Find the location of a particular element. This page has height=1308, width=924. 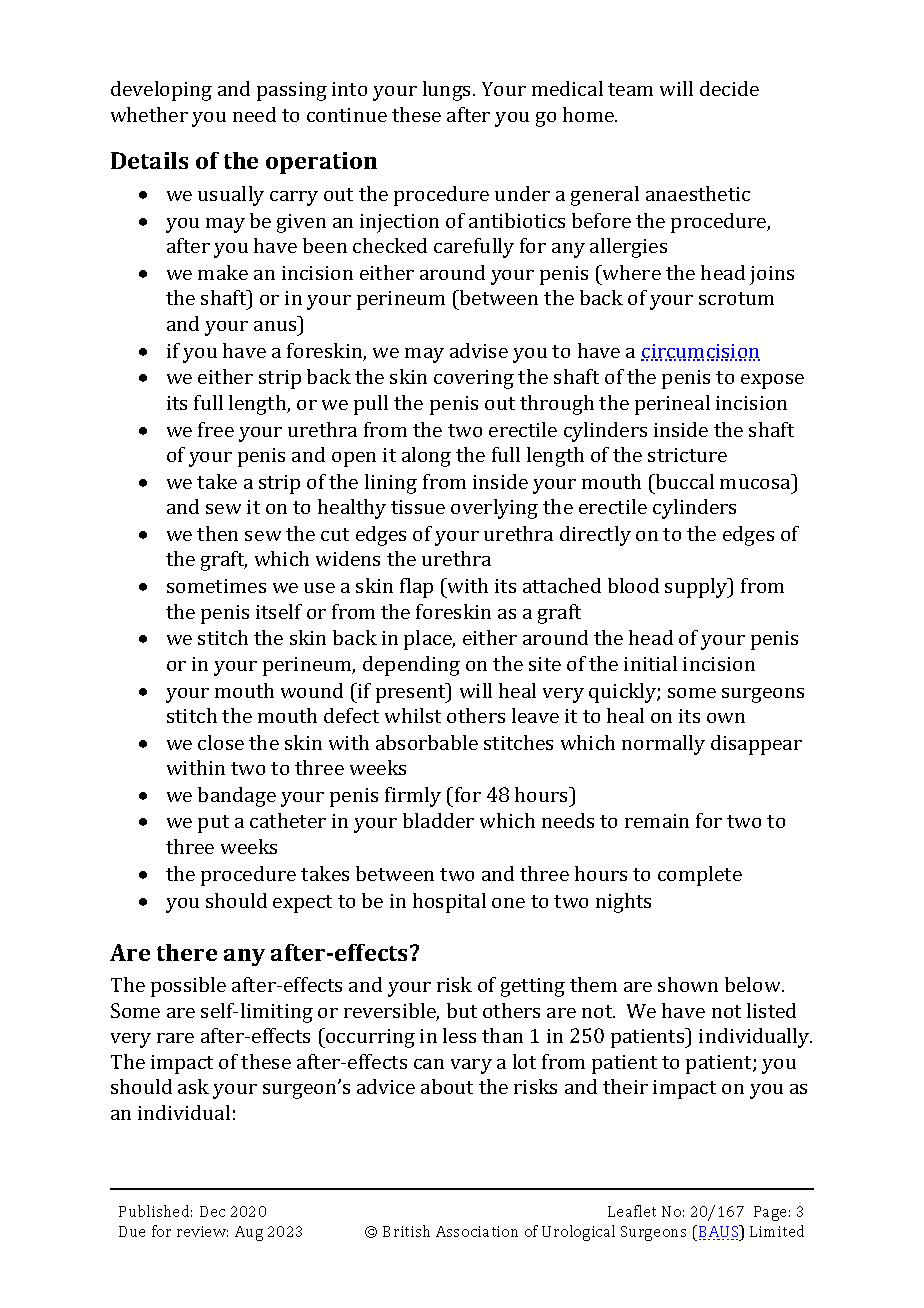

along is located at coordinates (426, 457).
